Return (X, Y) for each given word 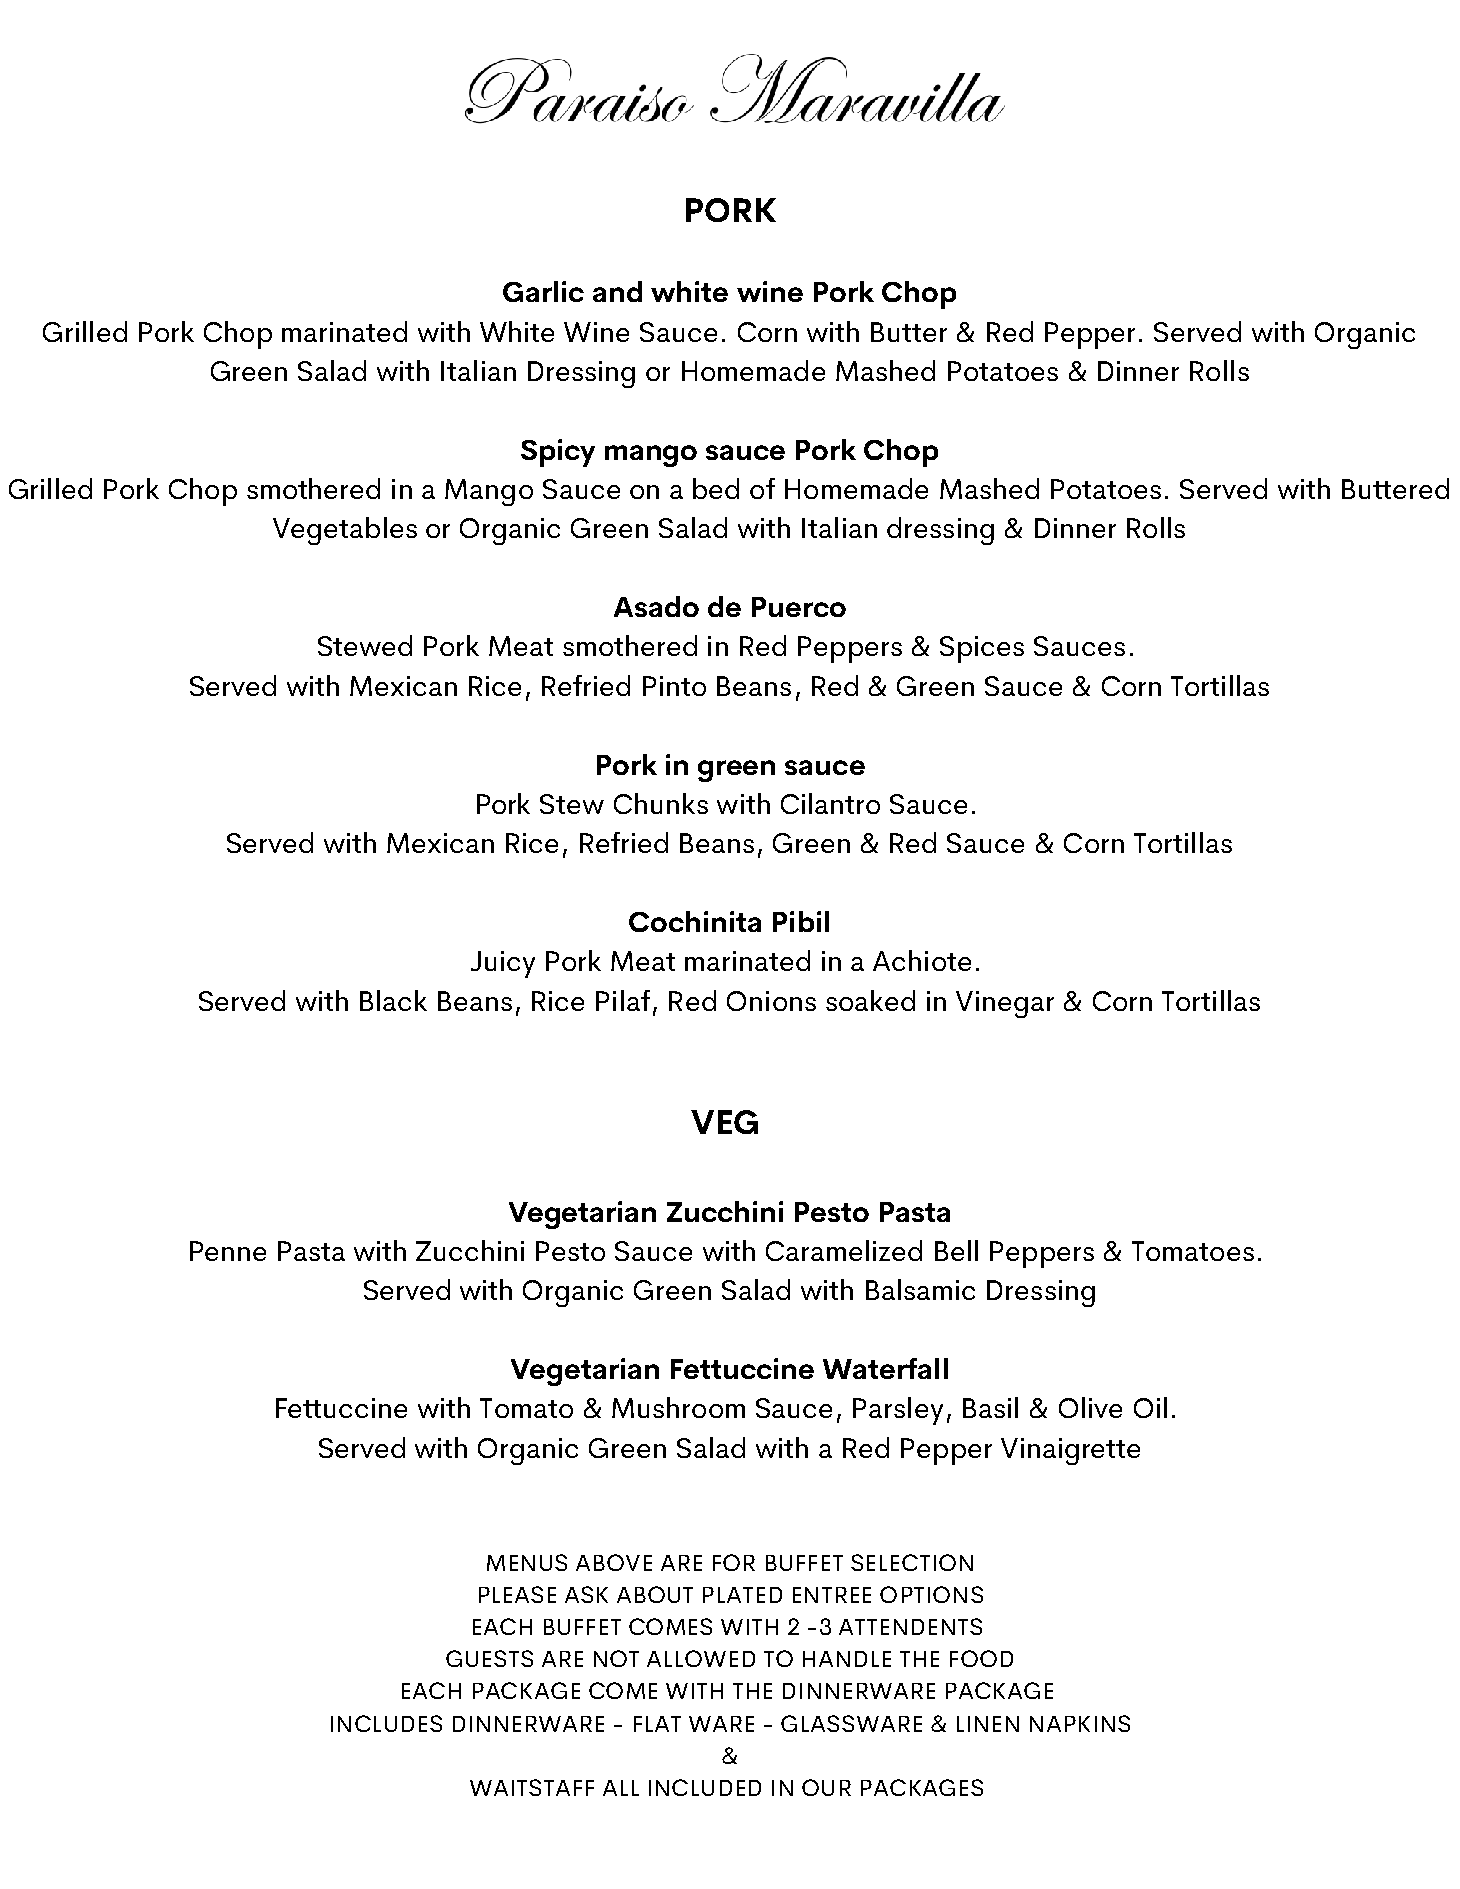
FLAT (657, 1724)
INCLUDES (386, 1723)
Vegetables (345, 531)
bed (716, 488)
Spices (982, 649)
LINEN (988, 1724)
